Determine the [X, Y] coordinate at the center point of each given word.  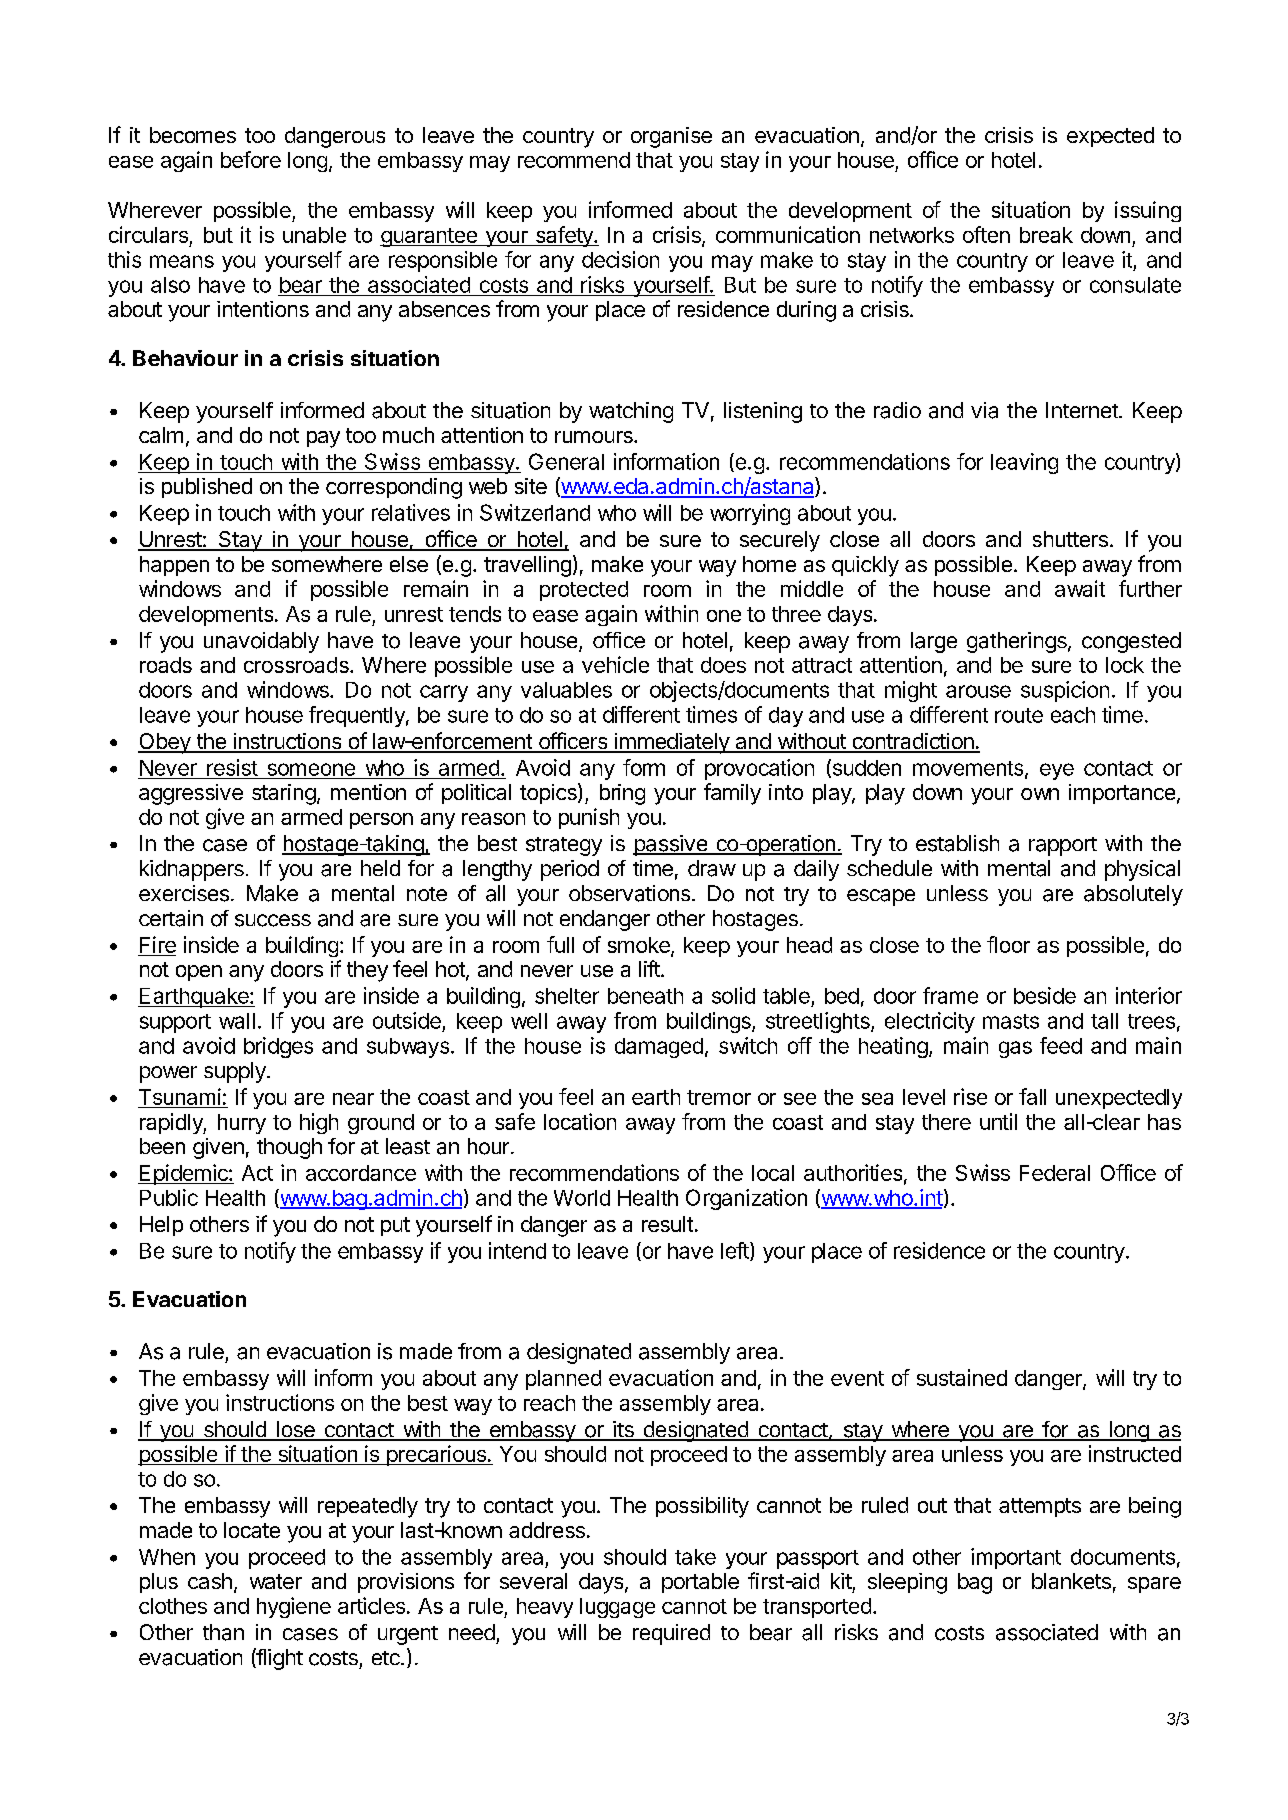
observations [631, 893]
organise [671, 137]
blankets [1071, 1581]
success [273, 920]
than [223, 1632]
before [251, 159]
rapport [1063, 846]
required [671, 1634]
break [1046, 235]
